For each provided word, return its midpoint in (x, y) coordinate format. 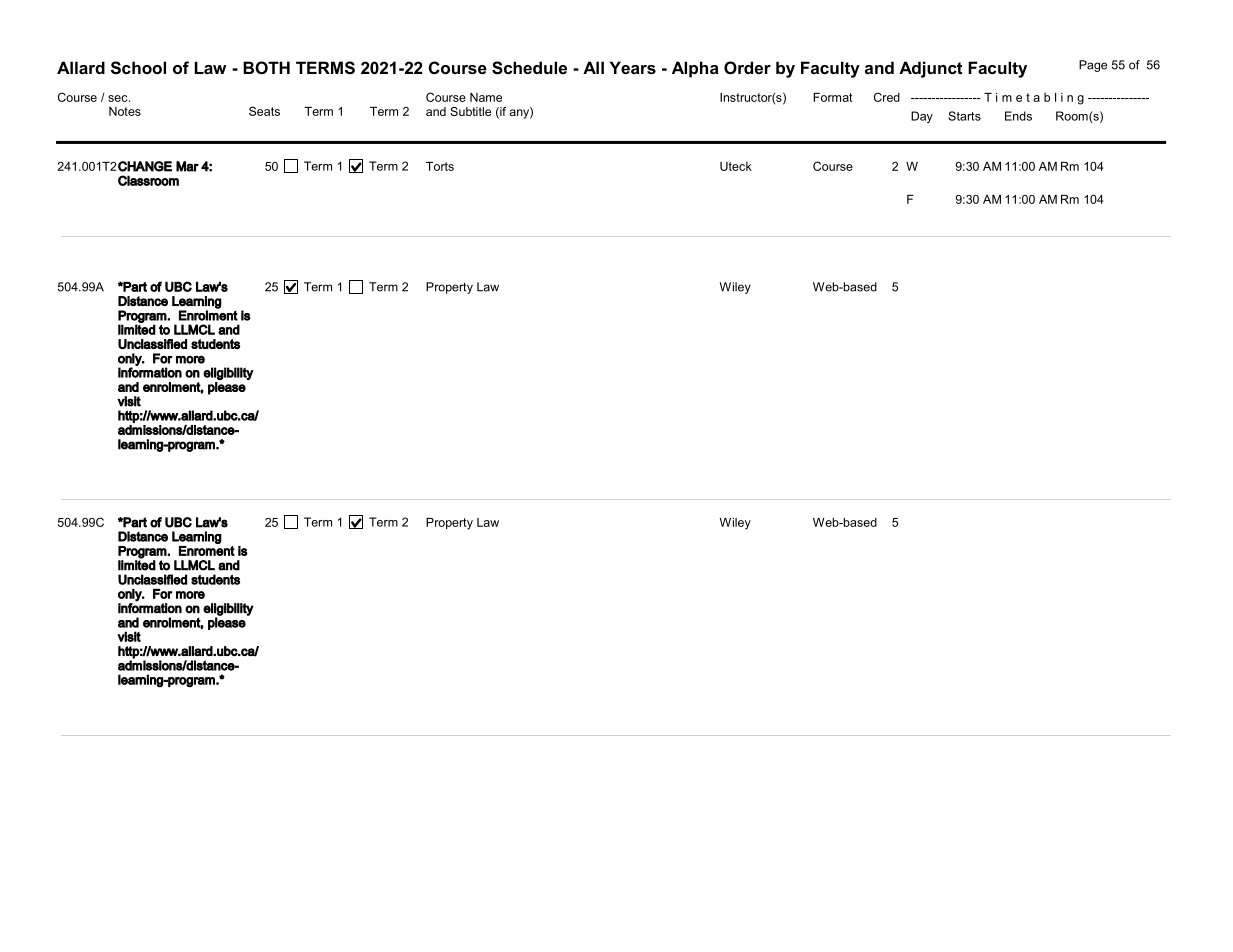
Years (633, 67)
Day (922, 117)
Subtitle (470, 111)
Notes (125, 111)
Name (486, 97)
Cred (887, 97)
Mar (187, 166)
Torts (440, 166)
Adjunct (930, 69)
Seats (264, 111)
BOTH (266, 67)
